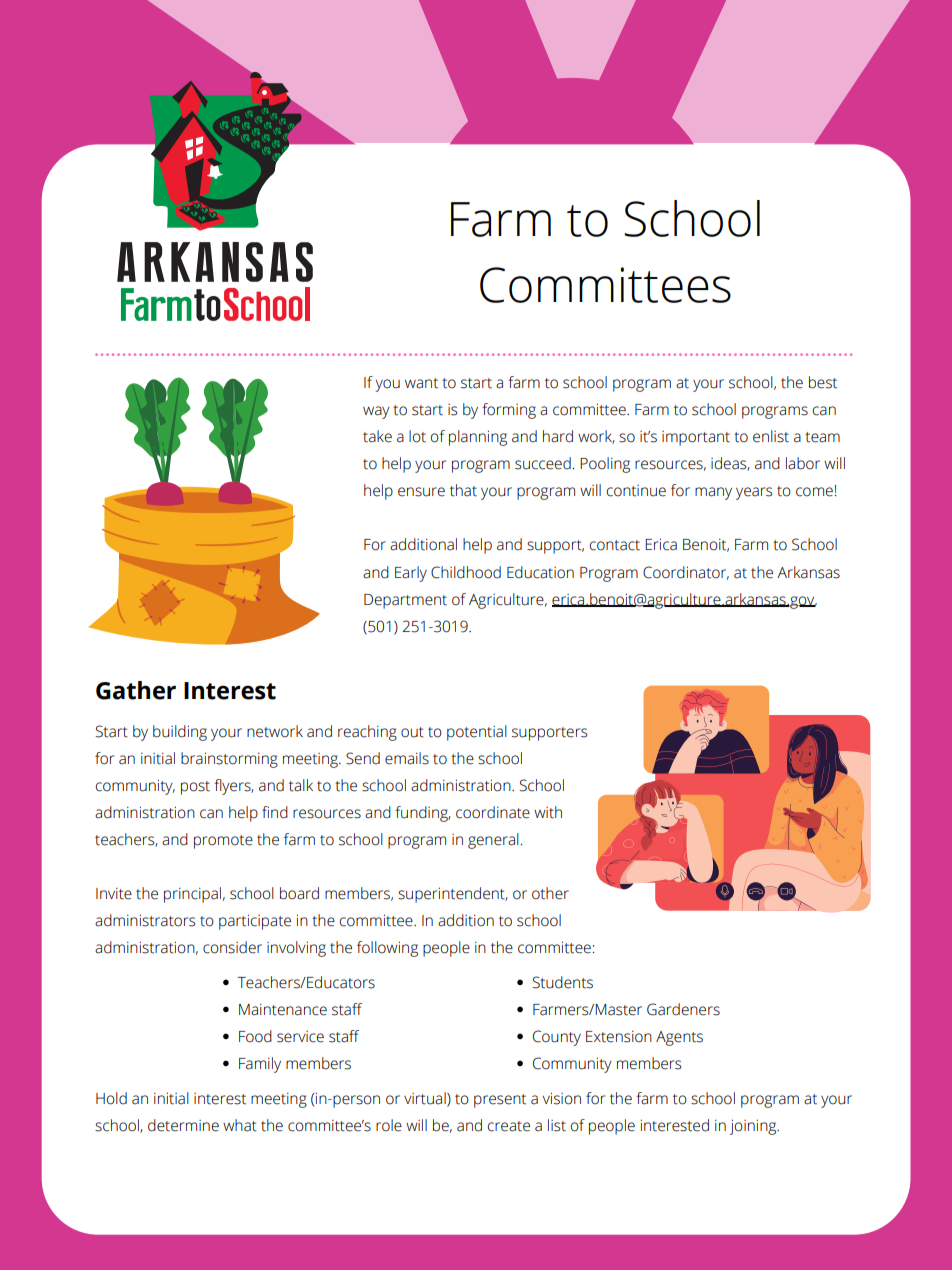  Describe the element at coordinates (183, 1125) in the page. I see `determine` at that location.
